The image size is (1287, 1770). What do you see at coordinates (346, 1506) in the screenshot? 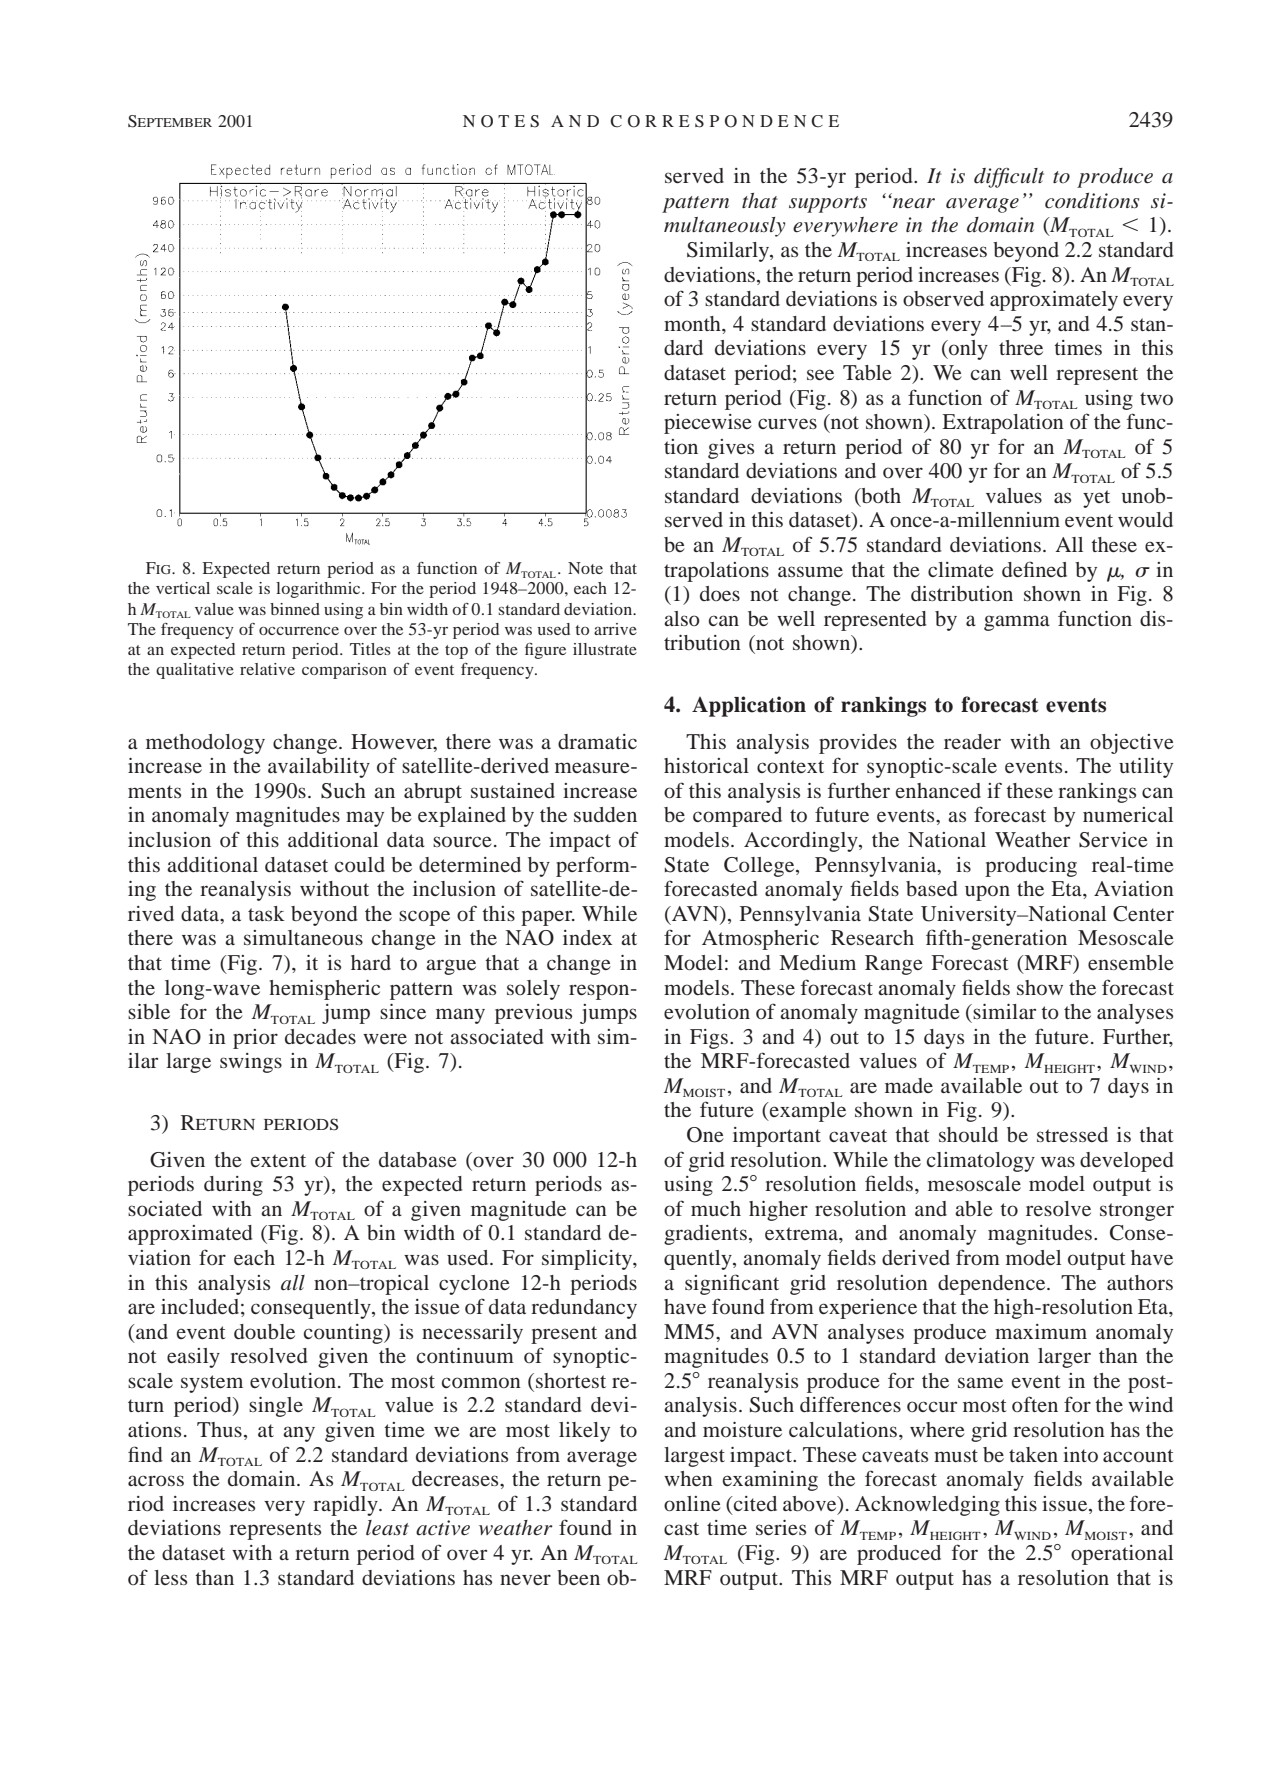
I see `rapidly` at bounding box center [346, 1506].
